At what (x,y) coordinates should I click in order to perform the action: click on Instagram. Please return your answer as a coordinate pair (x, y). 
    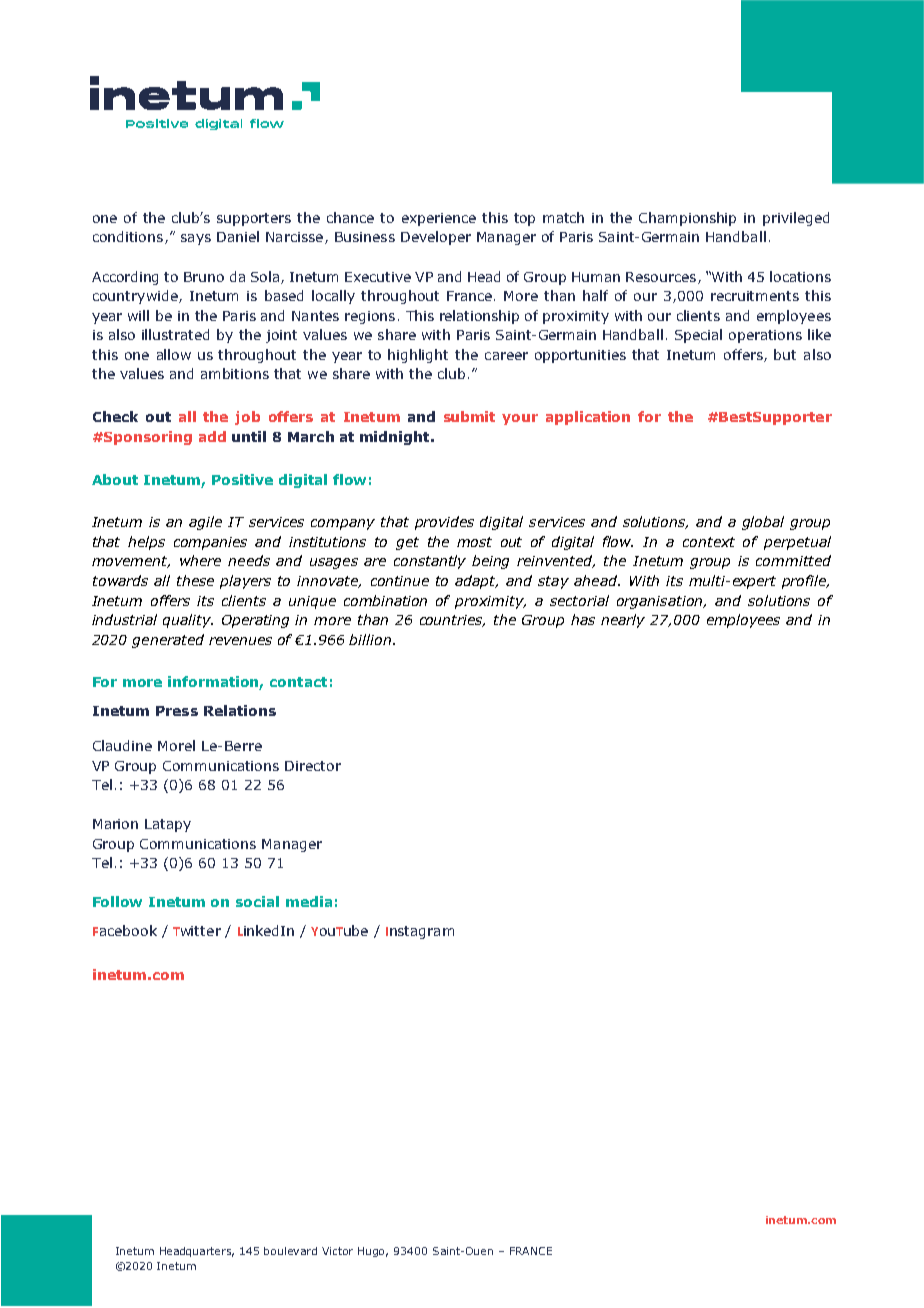
    Looking at the image, I should click on (420, 932).
